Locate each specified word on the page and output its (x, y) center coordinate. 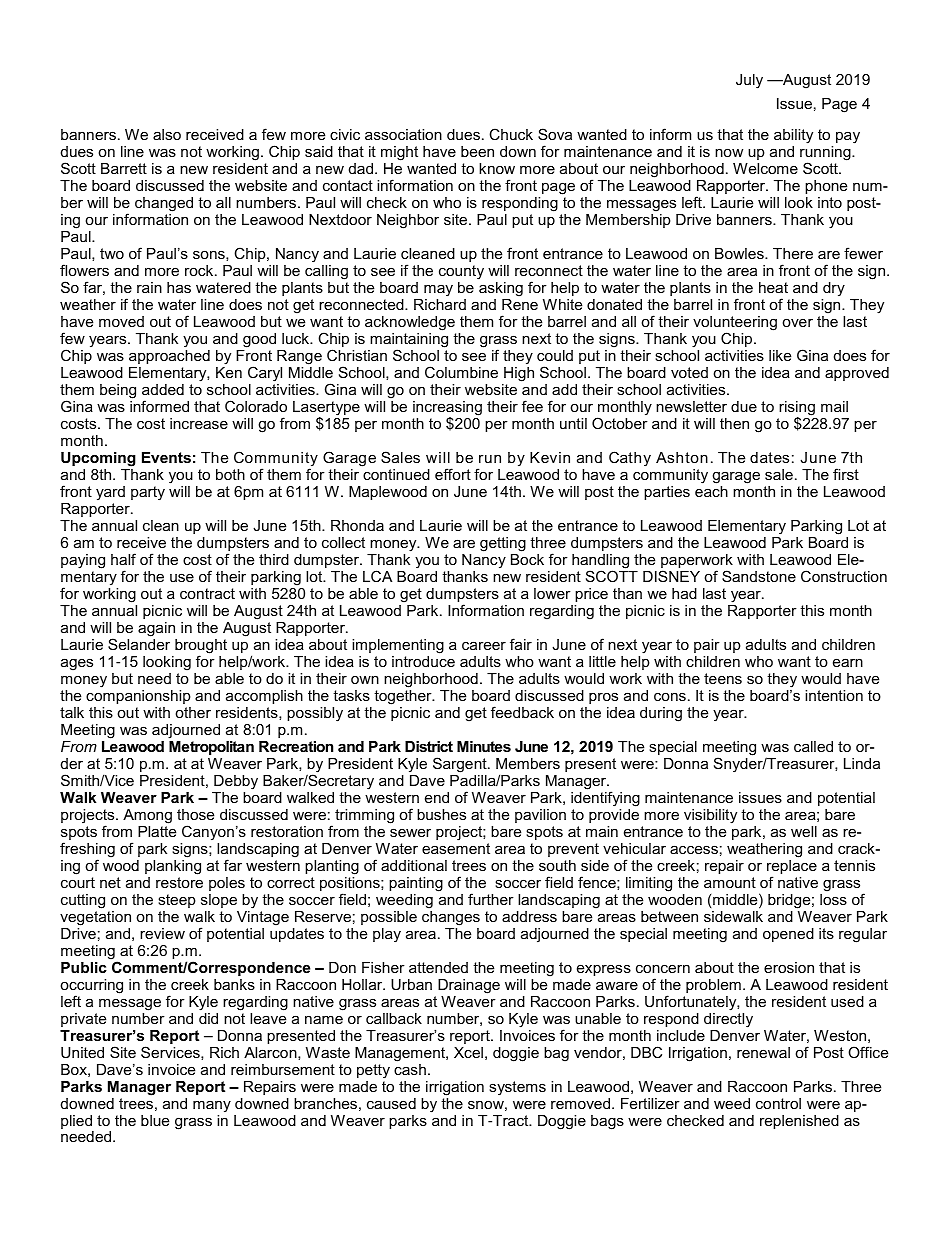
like (780, 355)
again (156, 629)
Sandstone (759, 576)
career (484, 645)
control (778, 1103)
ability (793, 136)
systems (517, 1088)
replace (792, 868)
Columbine (461, 372)
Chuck (511, 134)
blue (155, 1120)
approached (169, 357)
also (167, 134)
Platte (157, 831)
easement (456, 848)
